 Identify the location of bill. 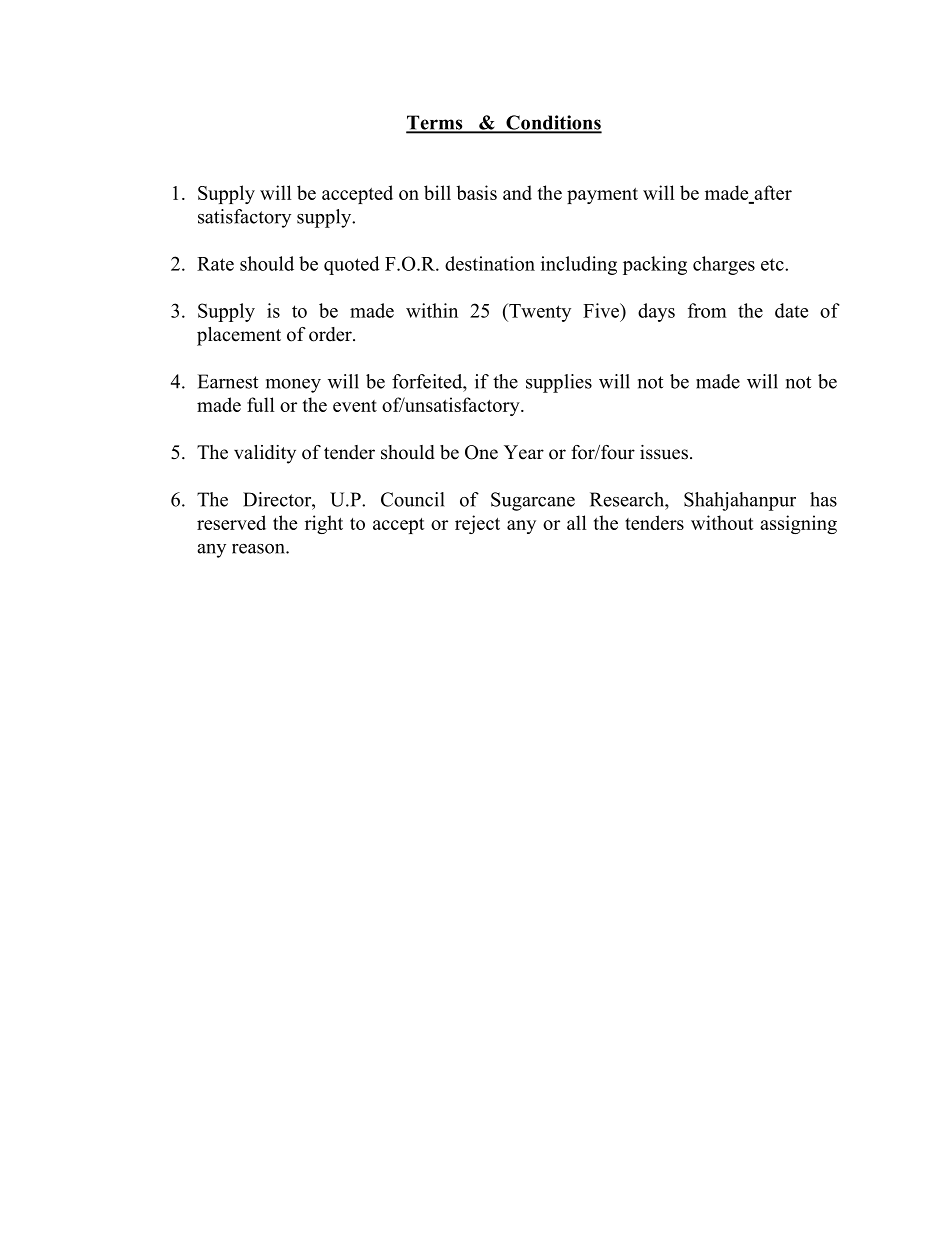
(437, 192).
